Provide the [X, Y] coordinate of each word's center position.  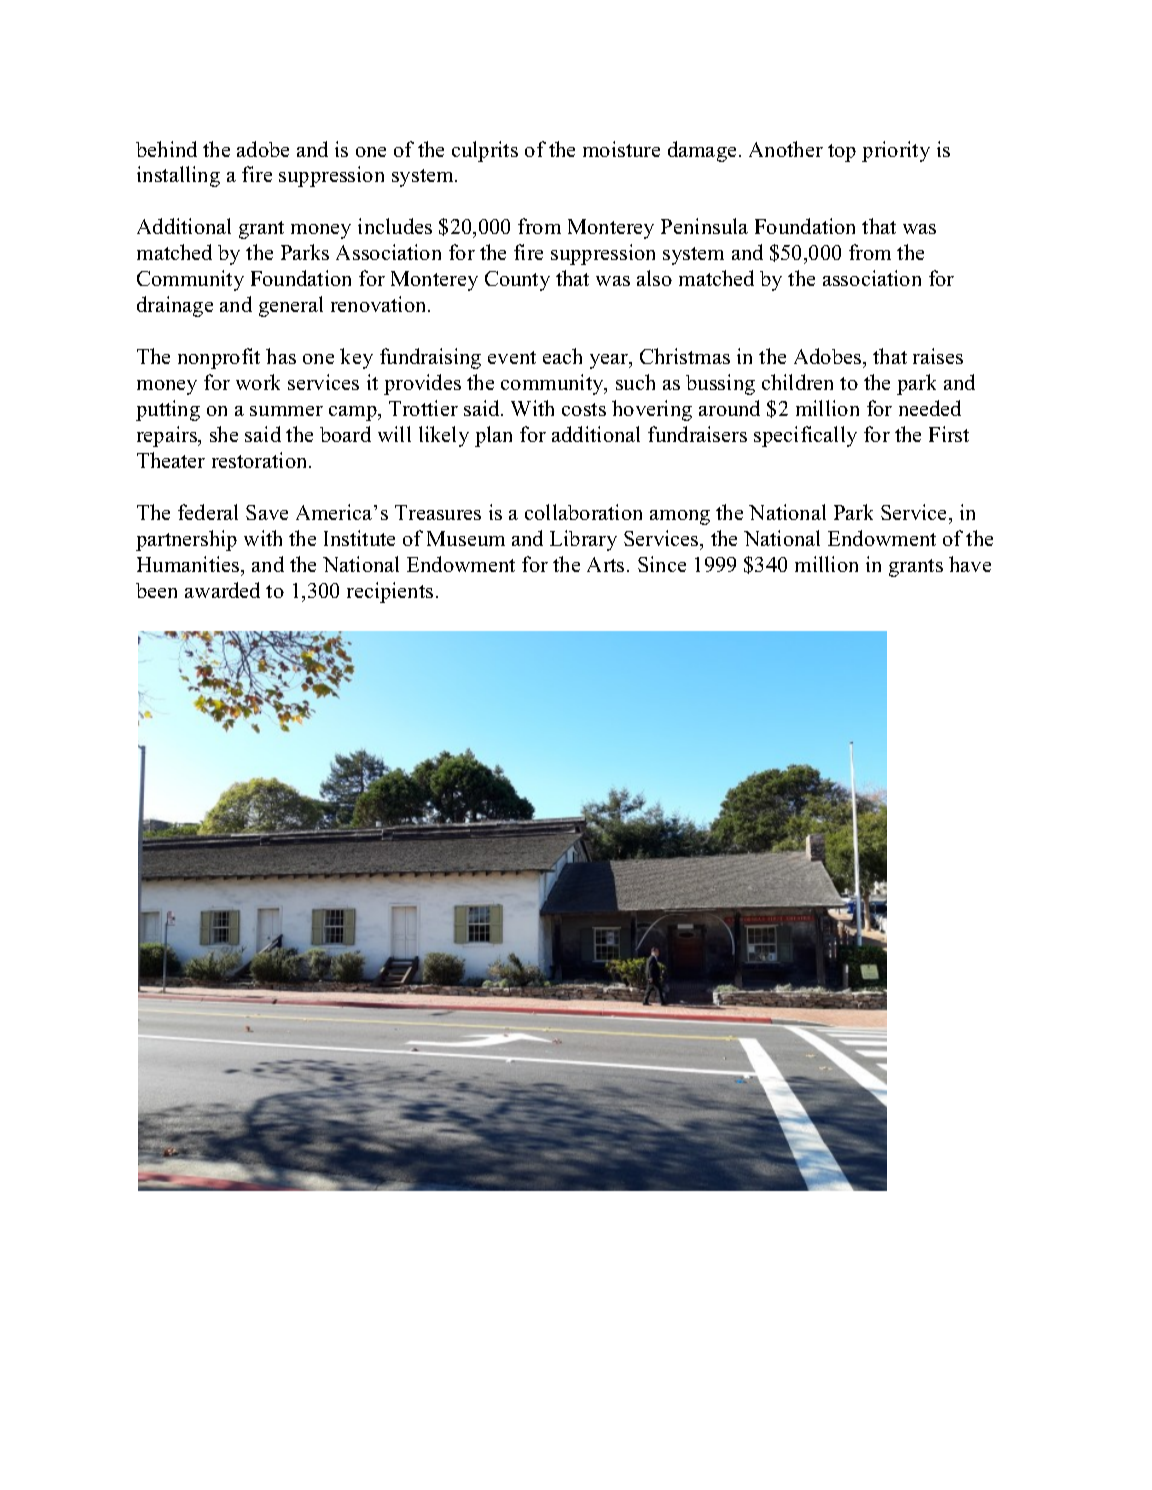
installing [178, 176]
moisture [621, 149]
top [842, 153]
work [258, 382]
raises [938, 356]
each [562, 356]
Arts [605, 564]
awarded [222, 590]
